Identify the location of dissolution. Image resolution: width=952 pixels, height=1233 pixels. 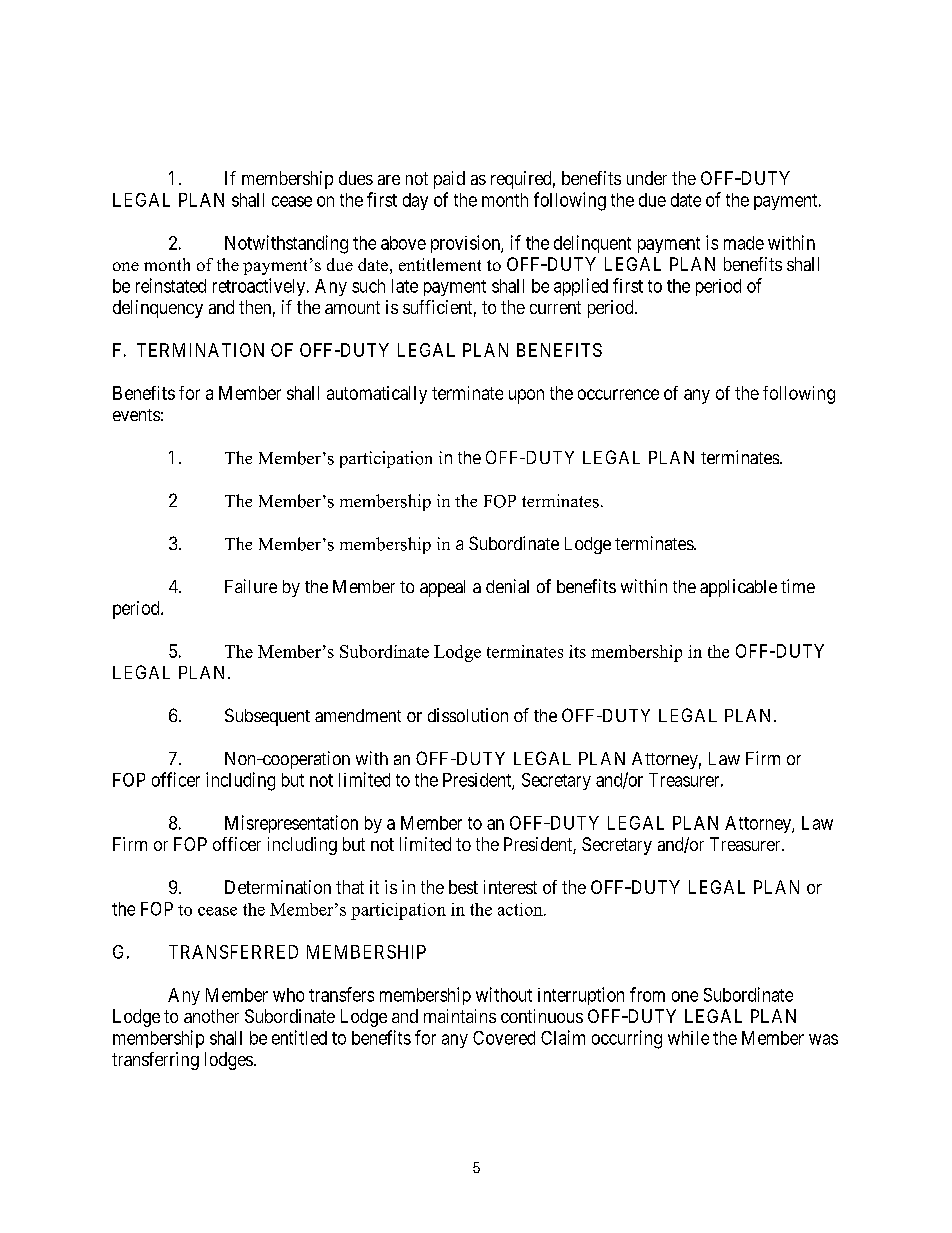
(468, 715).
